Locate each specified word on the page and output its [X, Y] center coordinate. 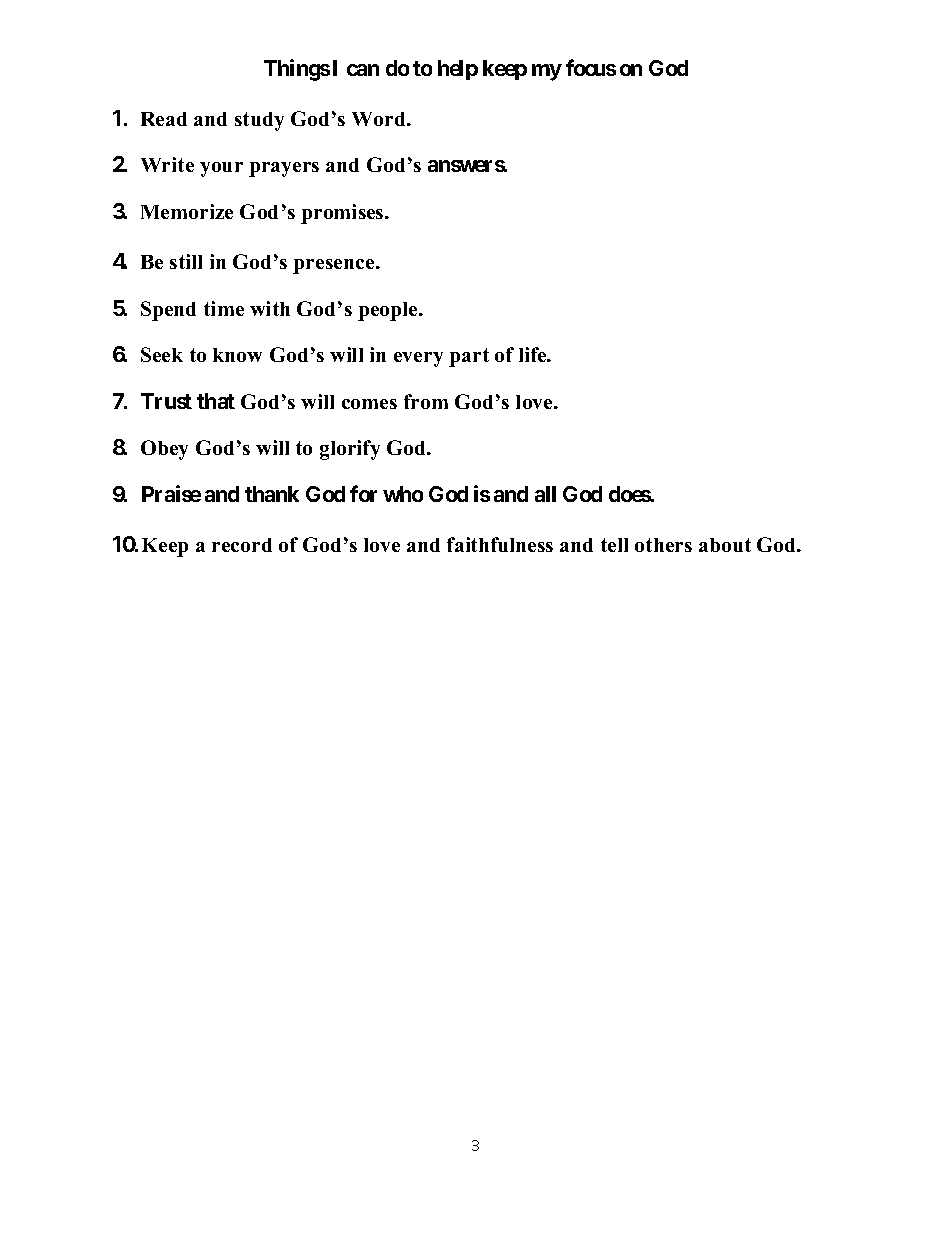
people [389, 311]
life [534, 354]
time [224, 308]
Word [380, 119]
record [242, 545]
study [259, 121]
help [458, 70]
